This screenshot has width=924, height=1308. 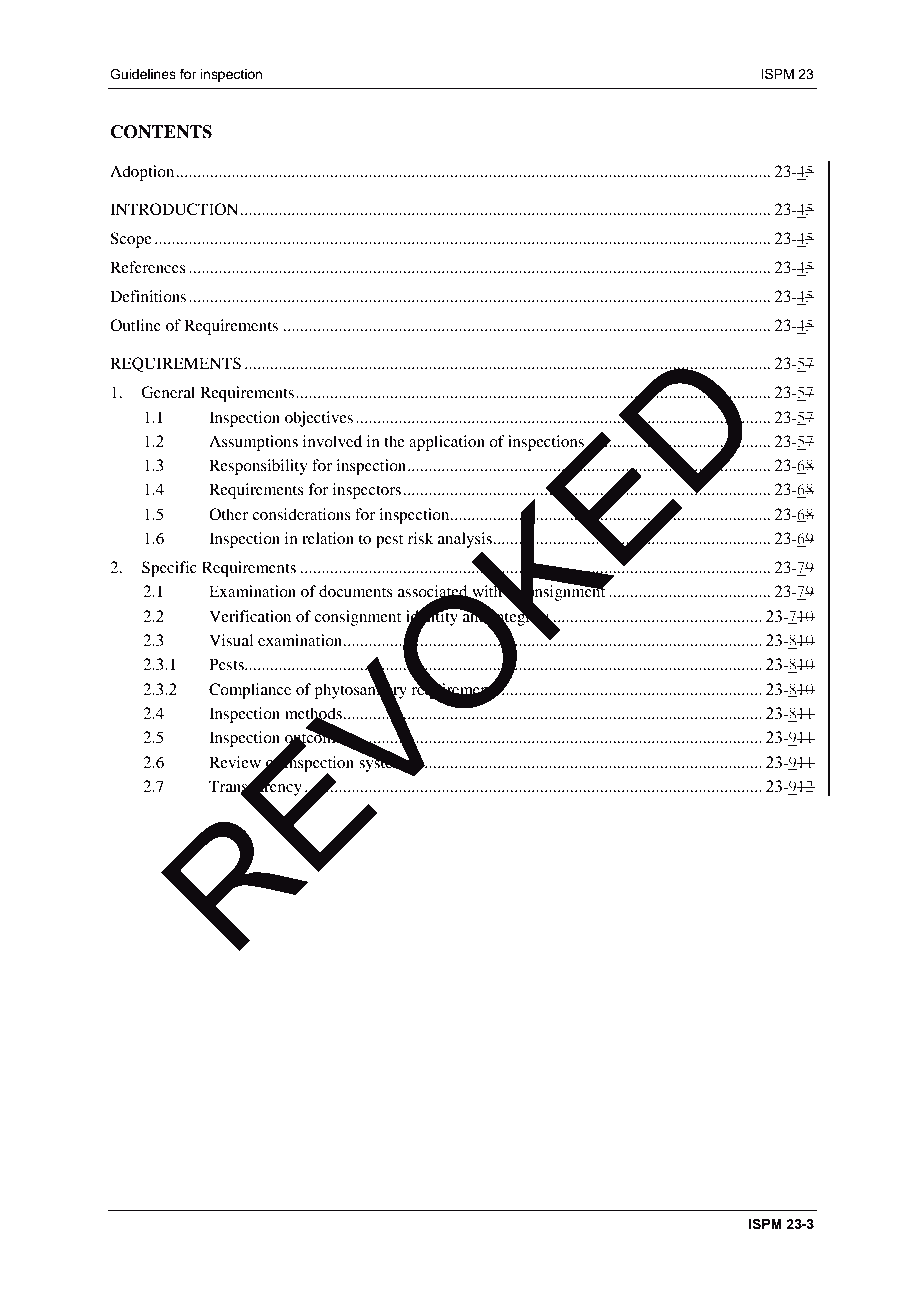 What do you see at coordinates (332, 441) in the screenshot?
I see `involved` at bounding box center [332, 441].
